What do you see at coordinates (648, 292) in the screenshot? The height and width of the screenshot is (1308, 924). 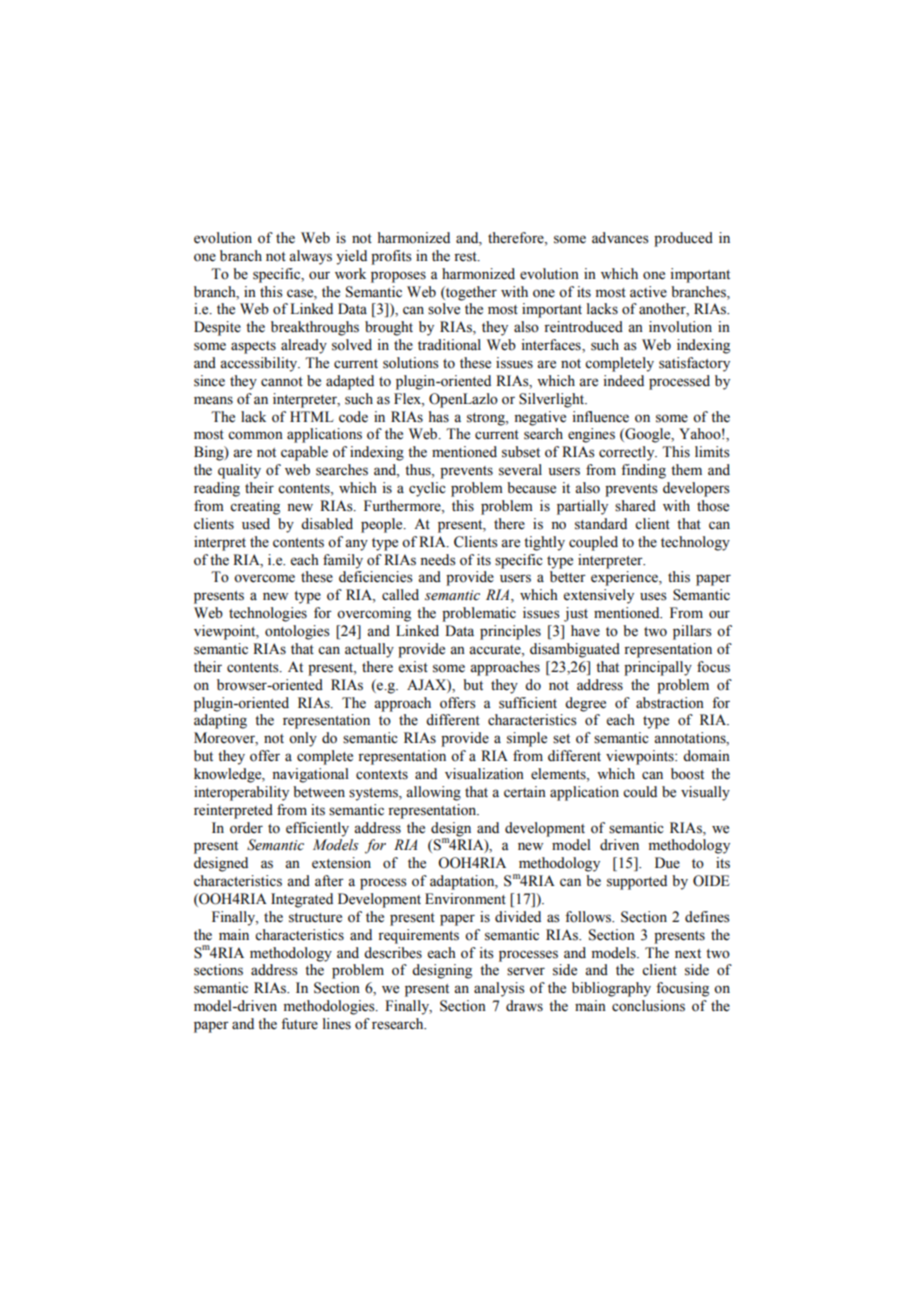 I see `active` at bounding box center [648, 292].
